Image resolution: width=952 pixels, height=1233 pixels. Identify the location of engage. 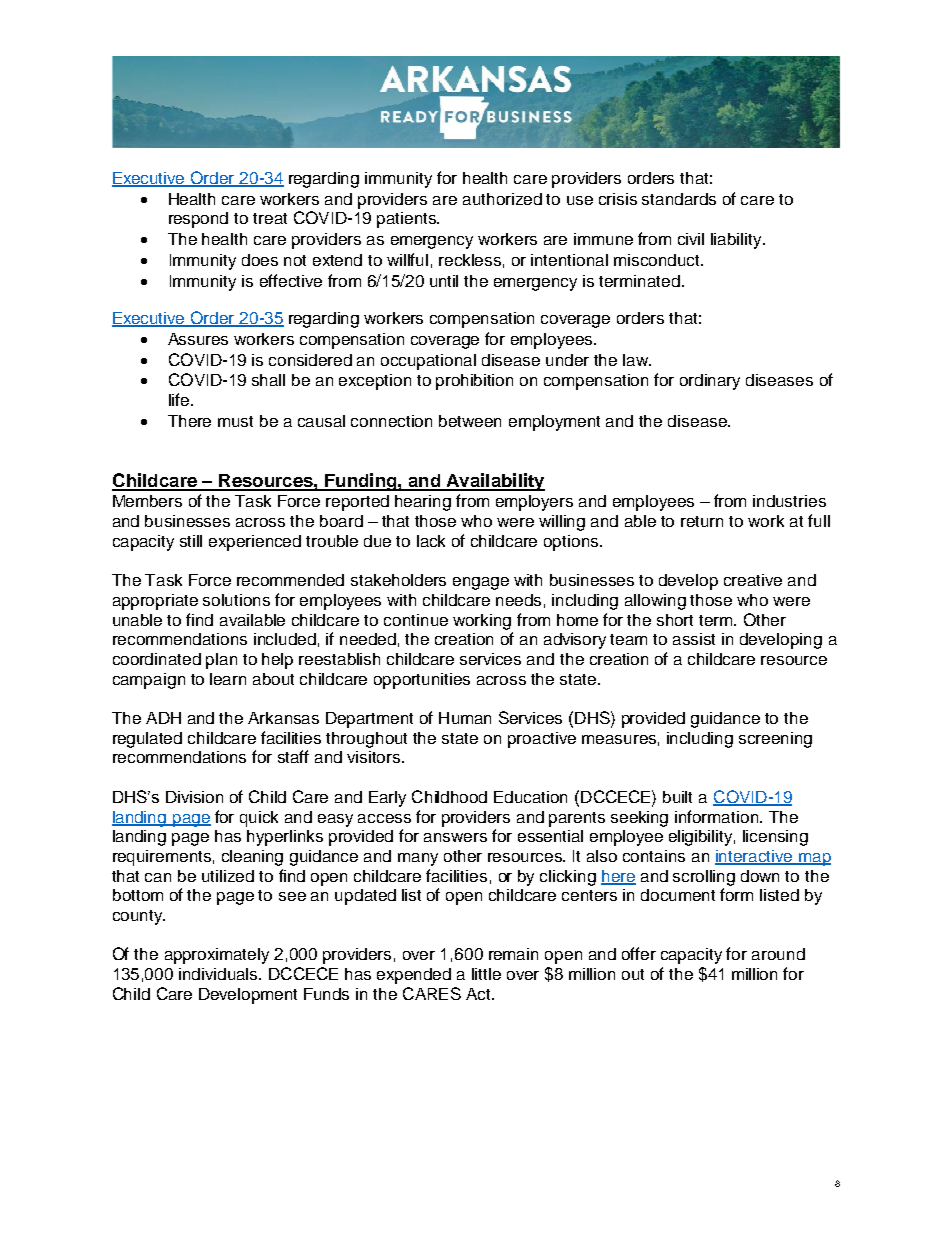
(481, 583).
